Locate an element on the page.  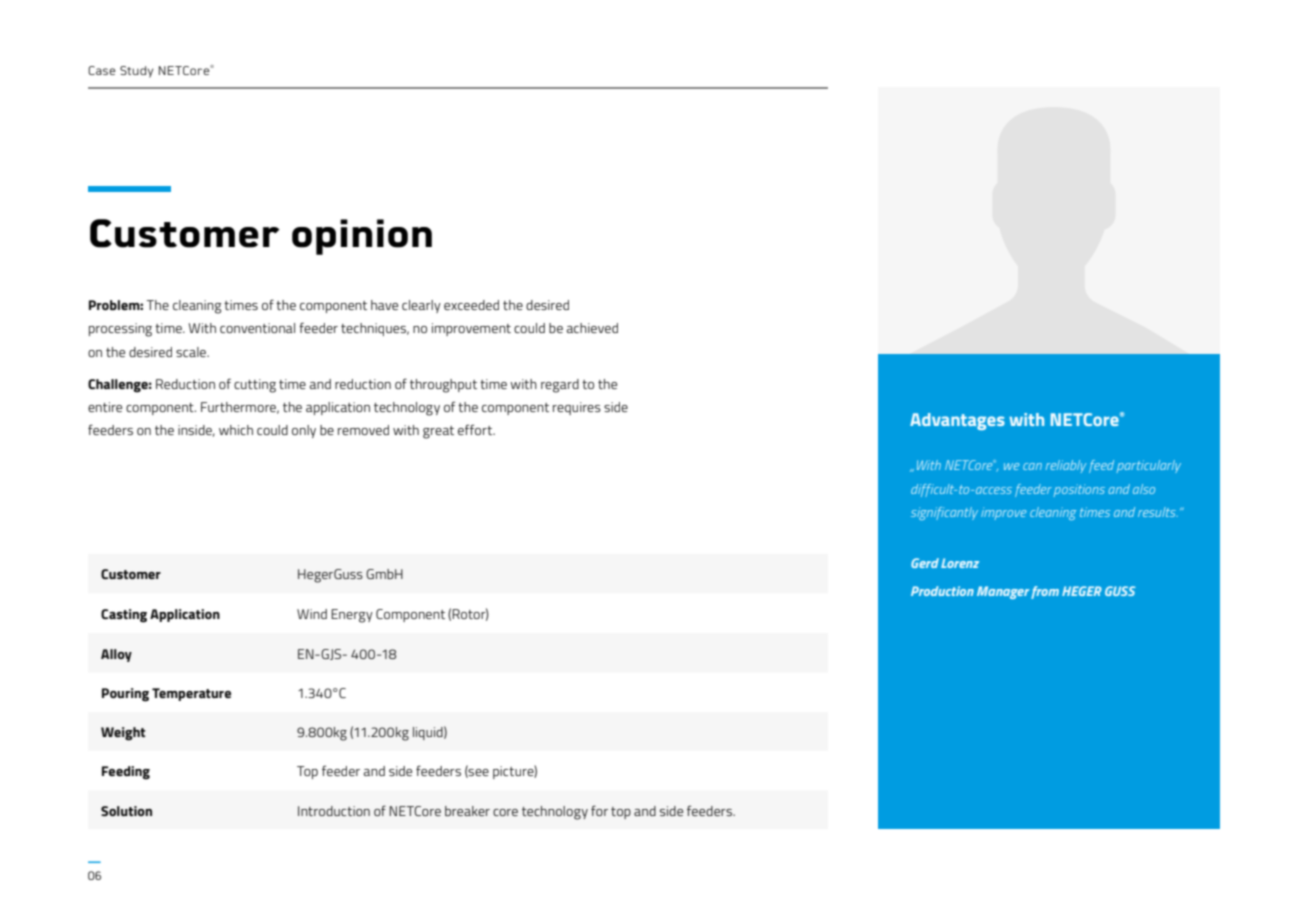
from is located at coordinates (1045, 592).
